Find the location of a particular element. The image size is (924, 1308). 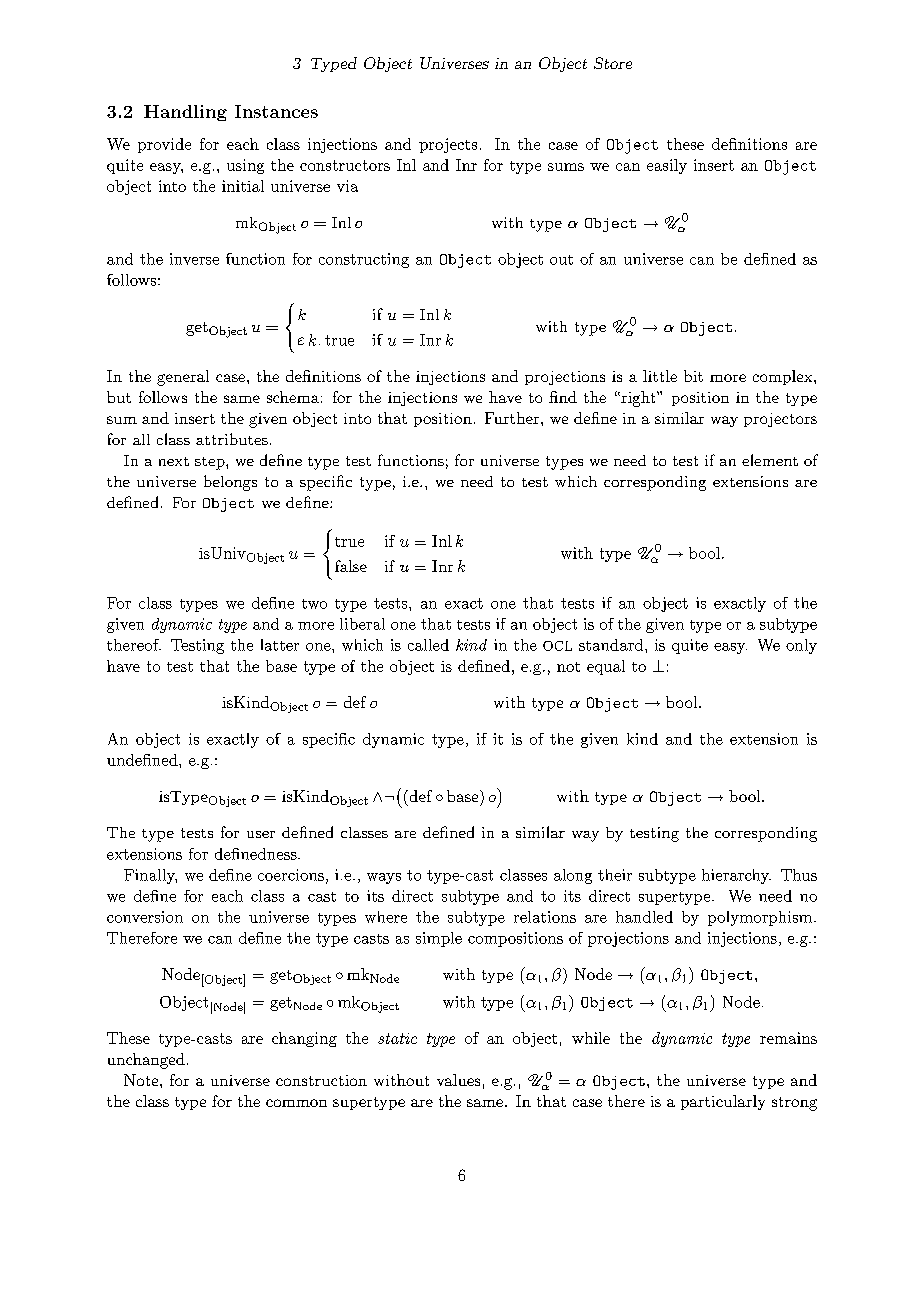

unchanged is located at coordinates (146, 1061).
